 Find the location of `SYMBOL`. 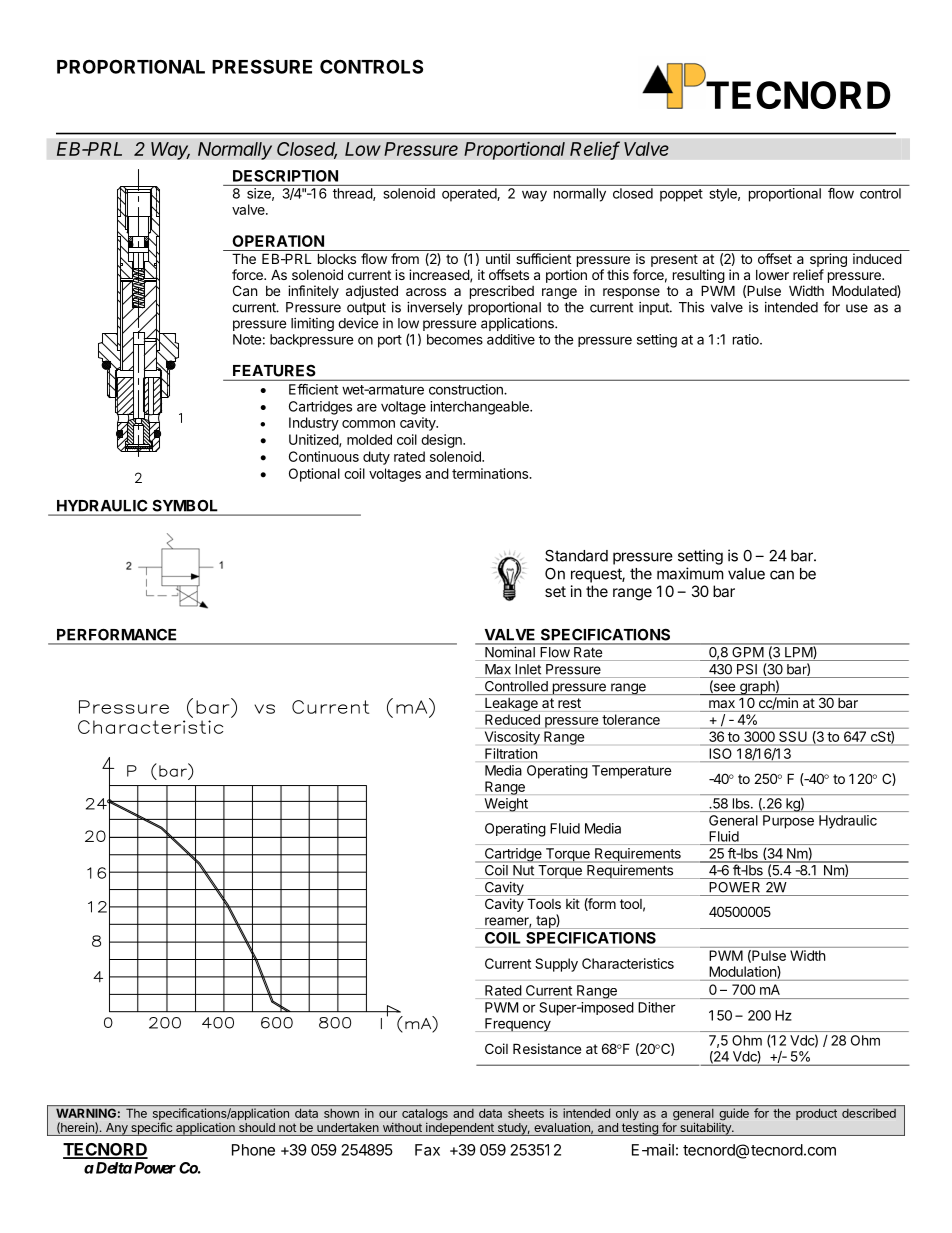

SYMBOL is located at coordinates (185, 506).
